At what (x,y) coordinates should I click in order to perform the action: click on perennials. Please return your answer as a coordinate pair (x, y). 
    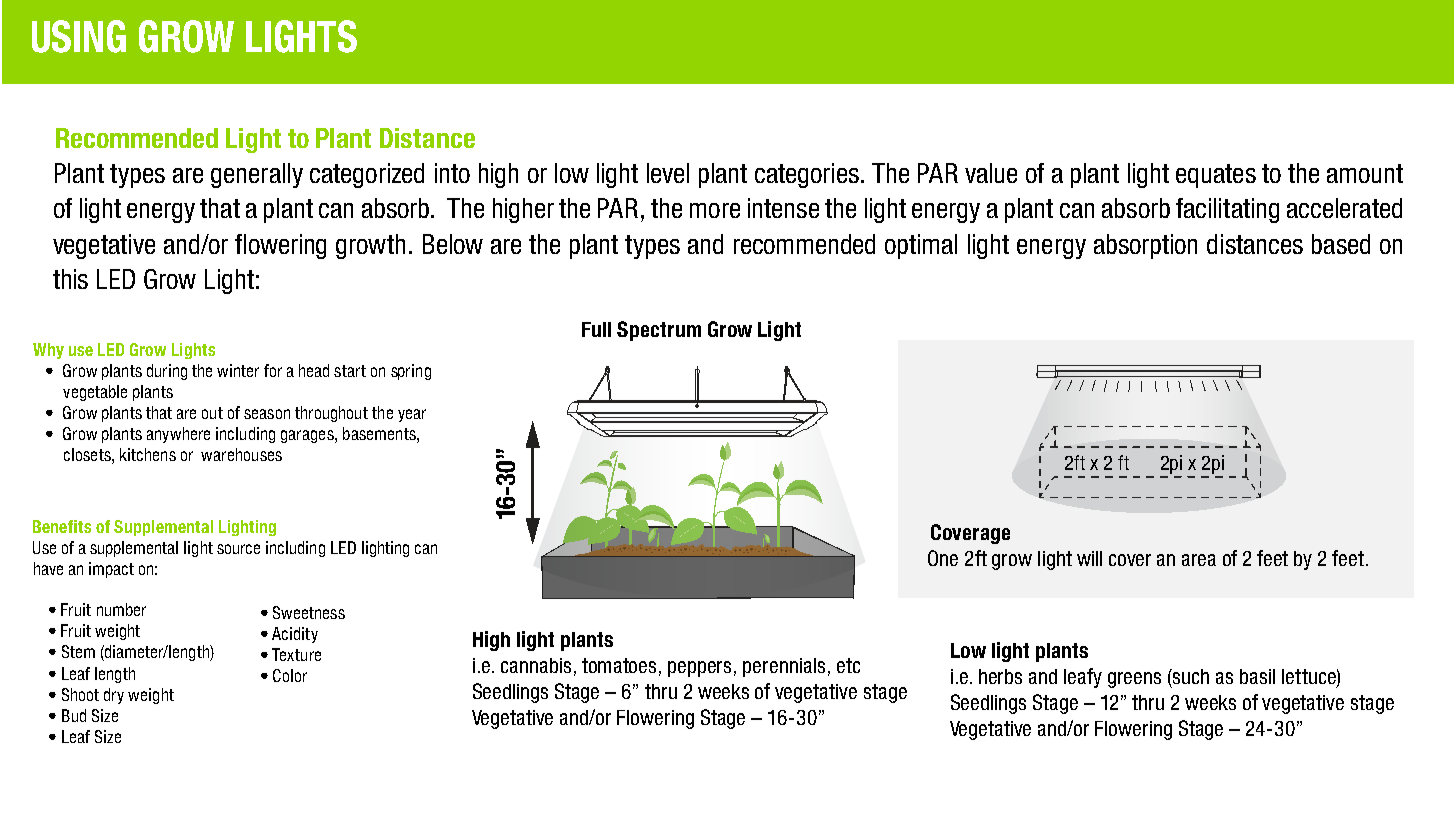
    Looking at the image, I should click on (784, 667).
